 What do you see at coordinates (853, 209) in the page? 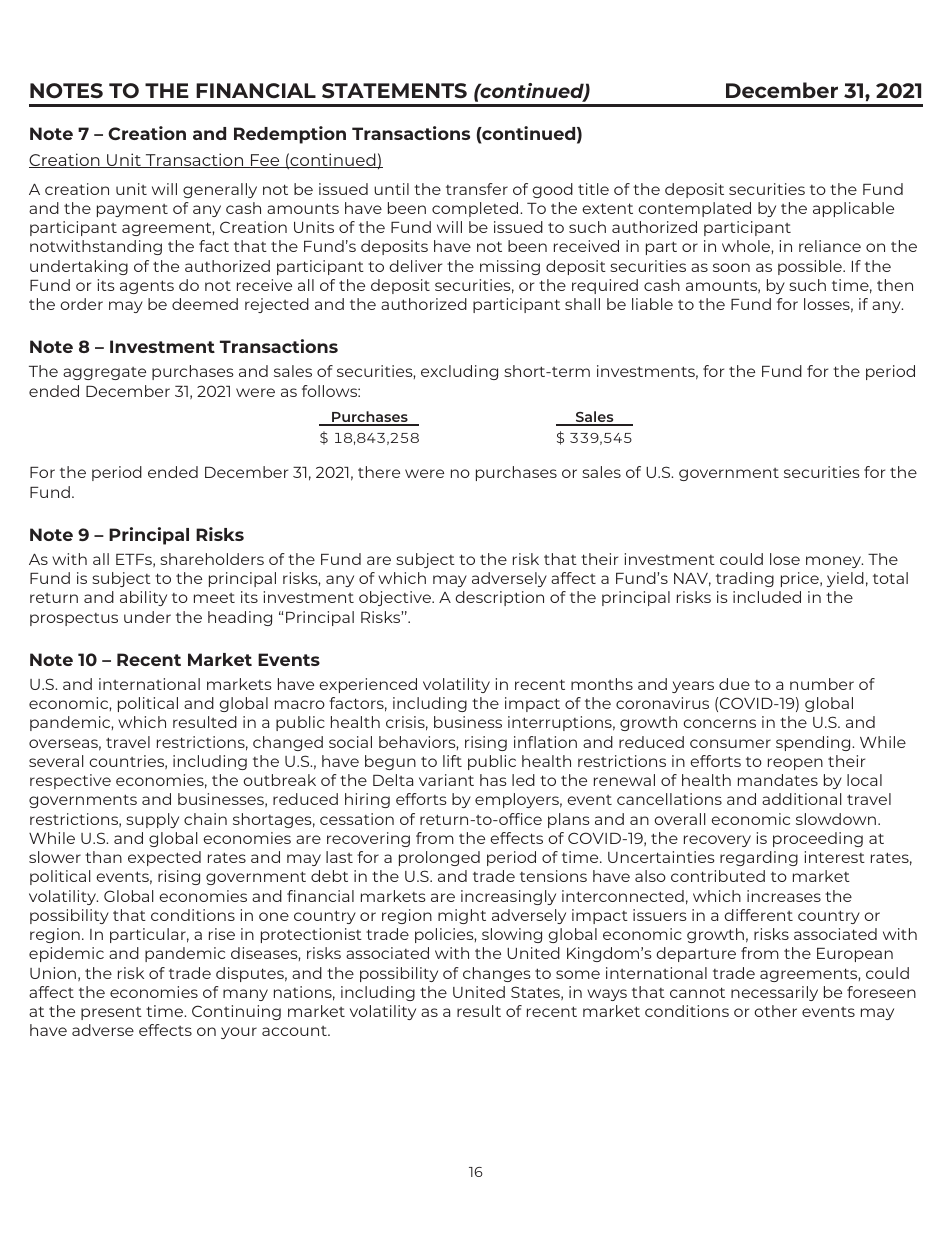
I see `applicable` at bounding box center [853, 209].
